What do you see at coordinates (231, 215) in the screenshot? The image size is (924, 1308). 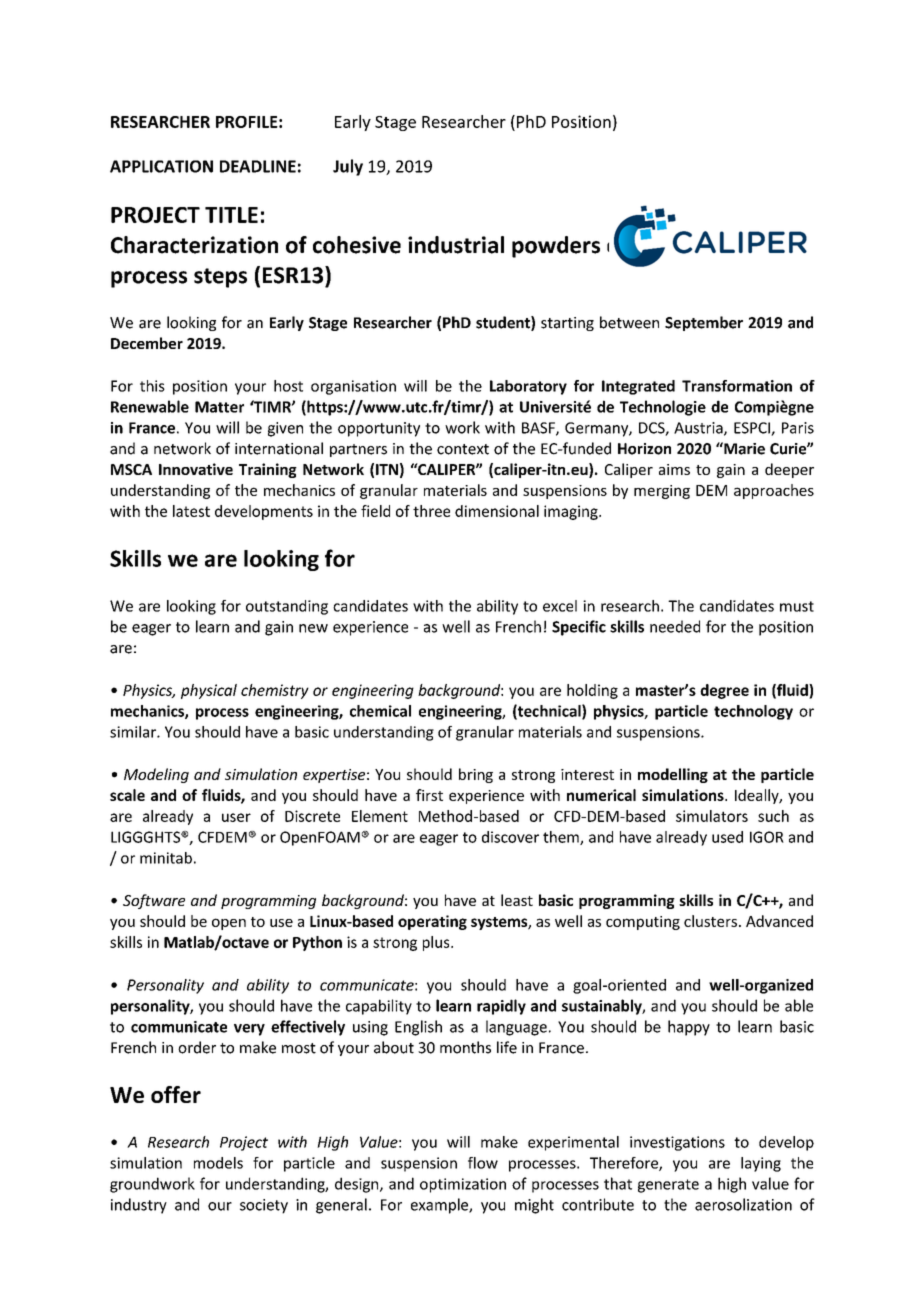 I see `TITLE` at bounding box center [231, 215].
